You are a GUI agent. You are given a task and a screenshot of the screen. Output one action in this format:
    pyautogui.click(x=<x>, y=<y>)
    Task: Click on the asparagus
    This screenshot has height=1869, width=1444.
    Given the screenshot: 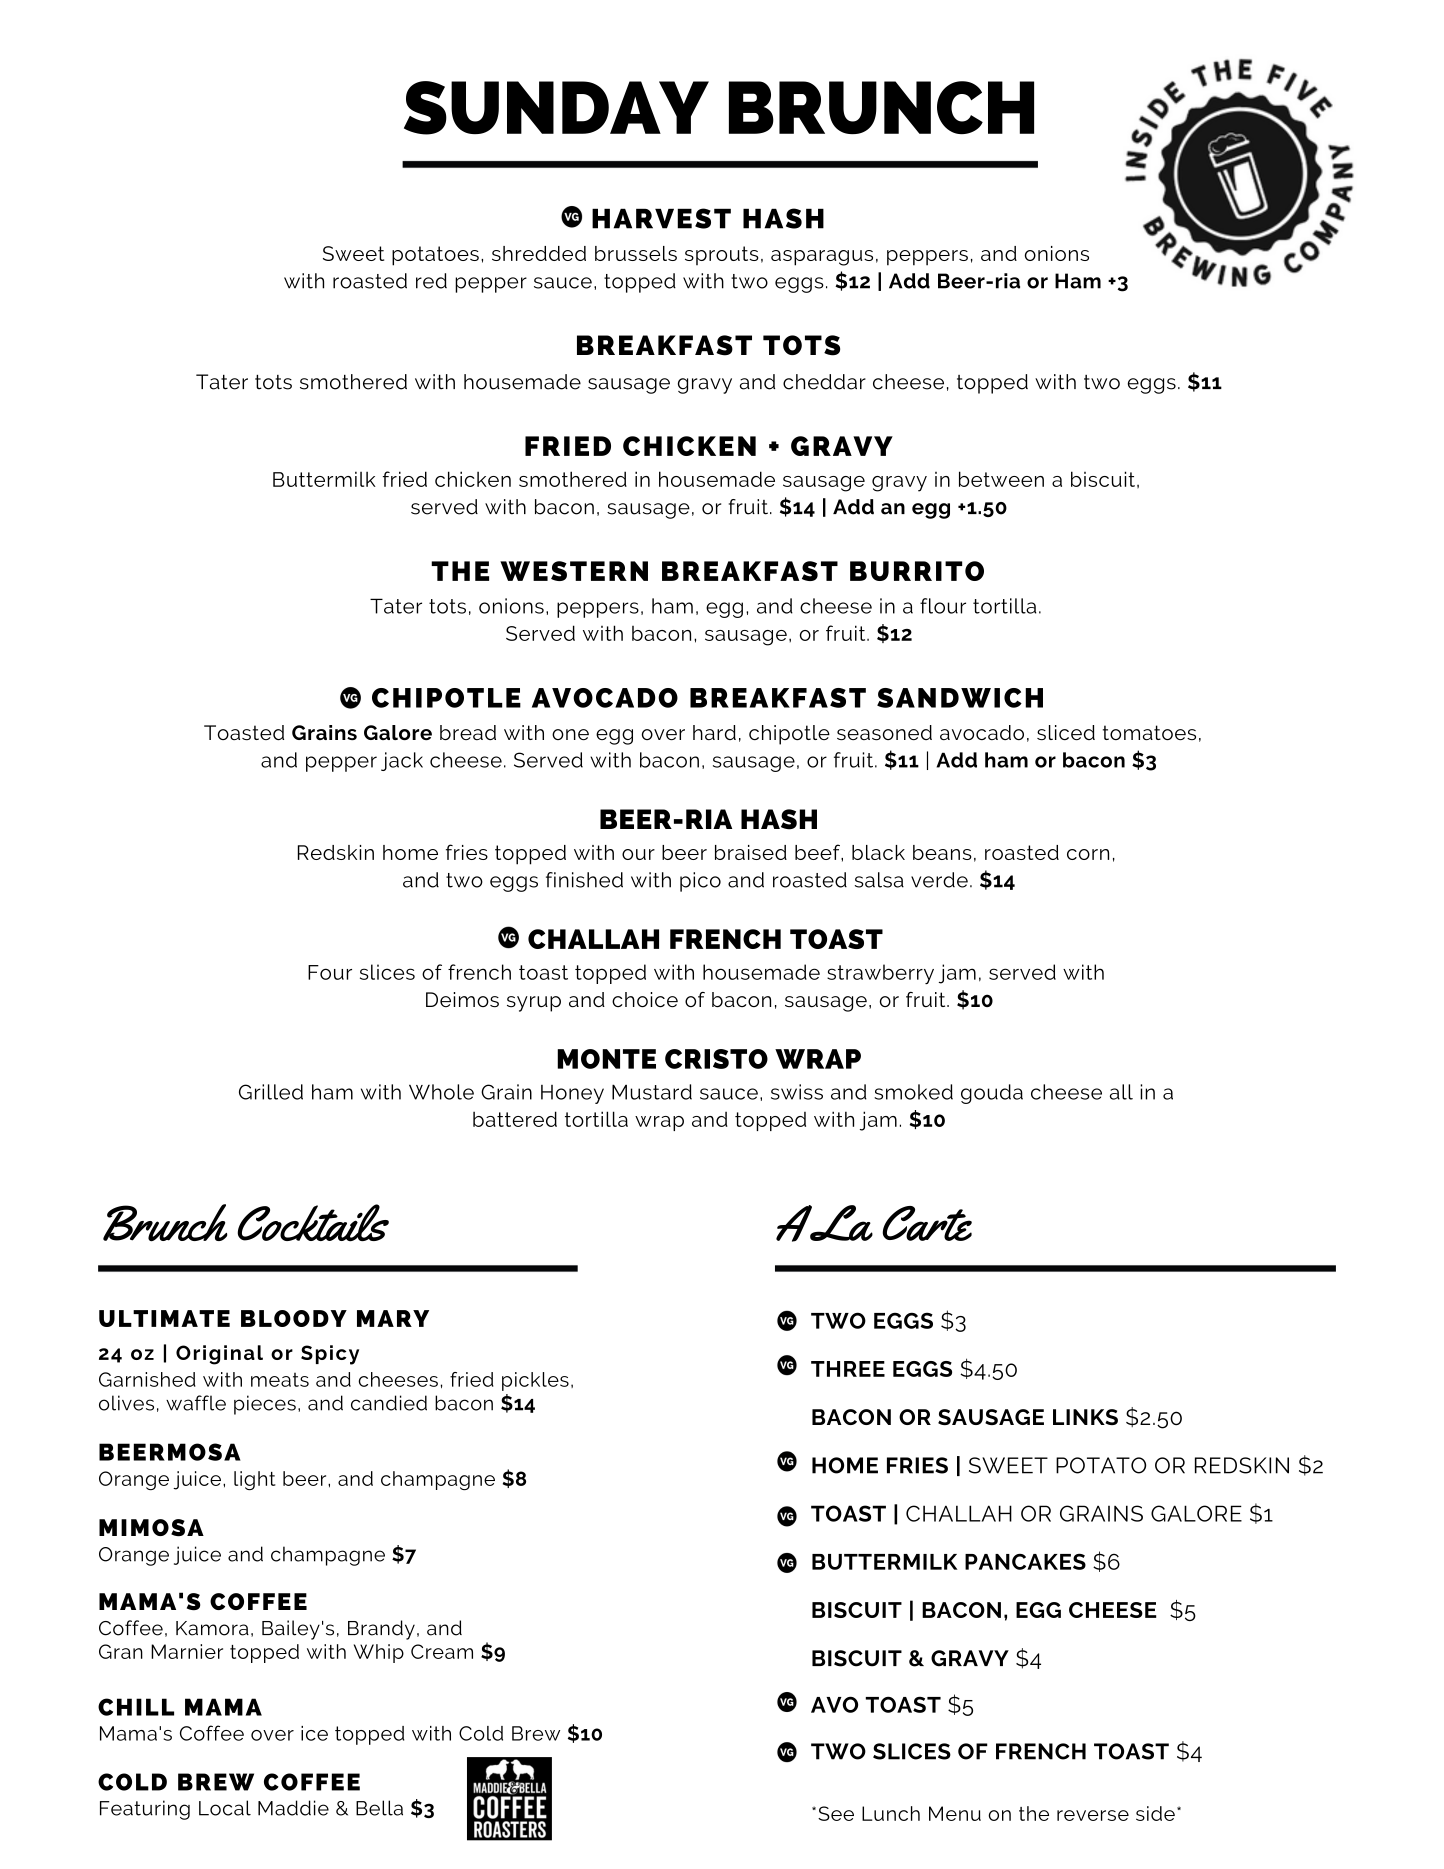 What is the action you would take?
    pyautogui.click(x=822, y=258)
